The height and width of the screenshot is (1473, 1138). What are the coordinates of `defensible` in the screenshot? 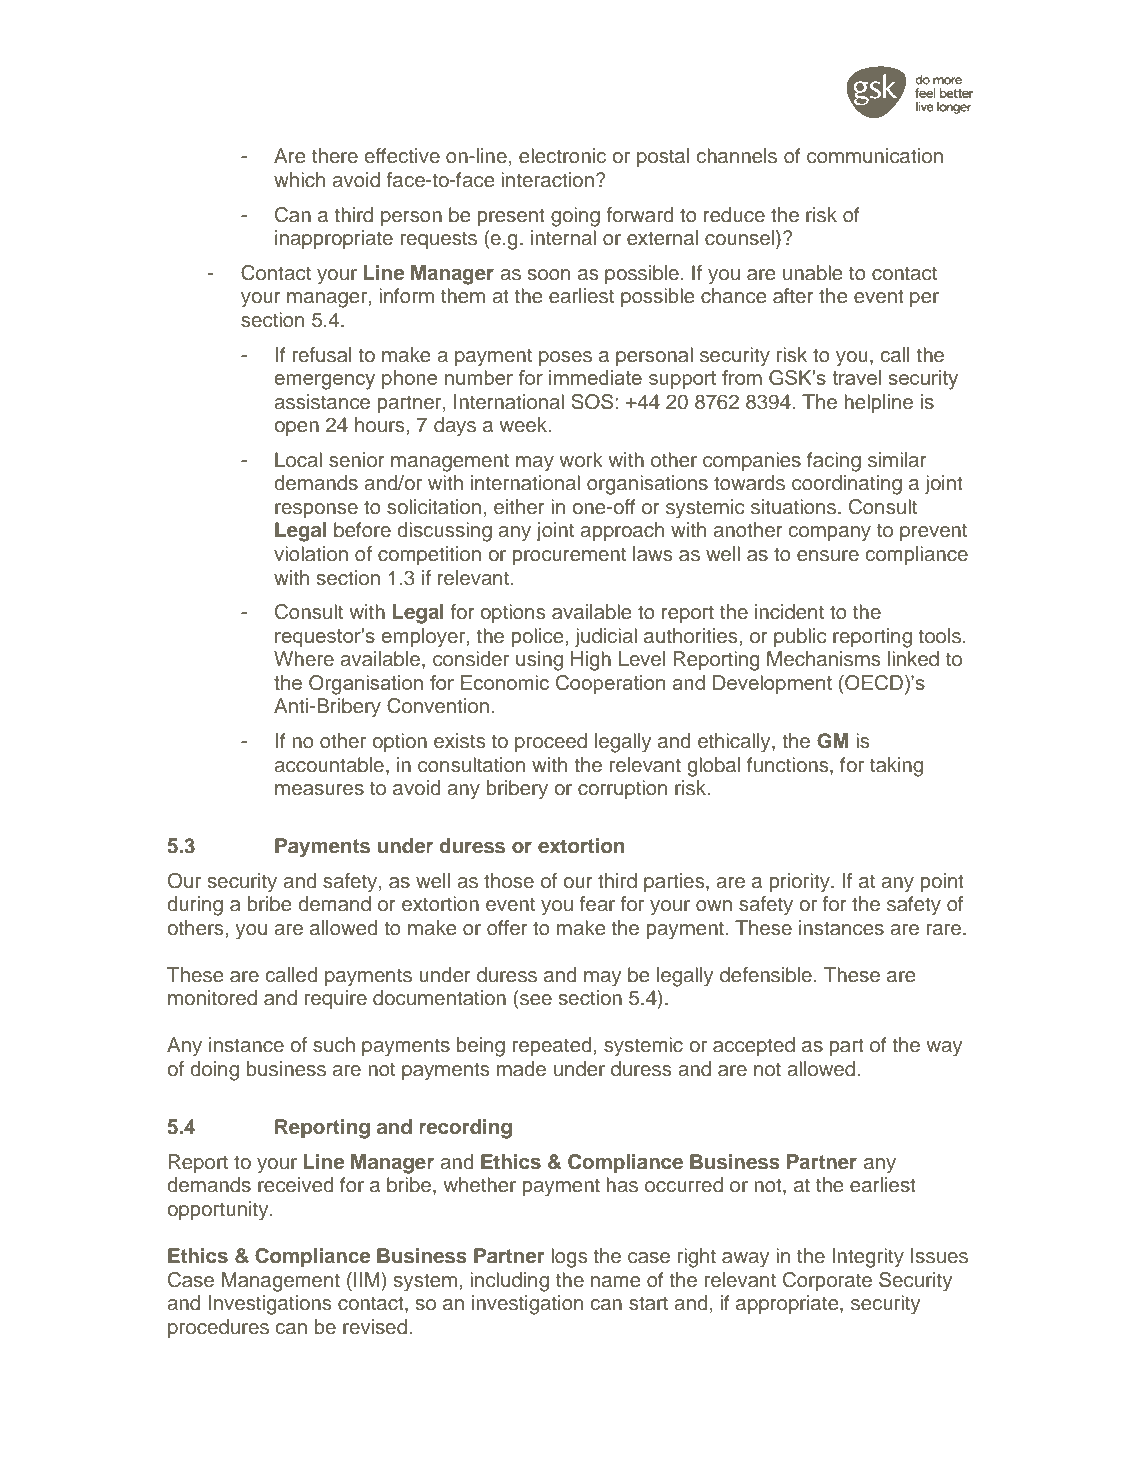 It's located at (766, 975).
